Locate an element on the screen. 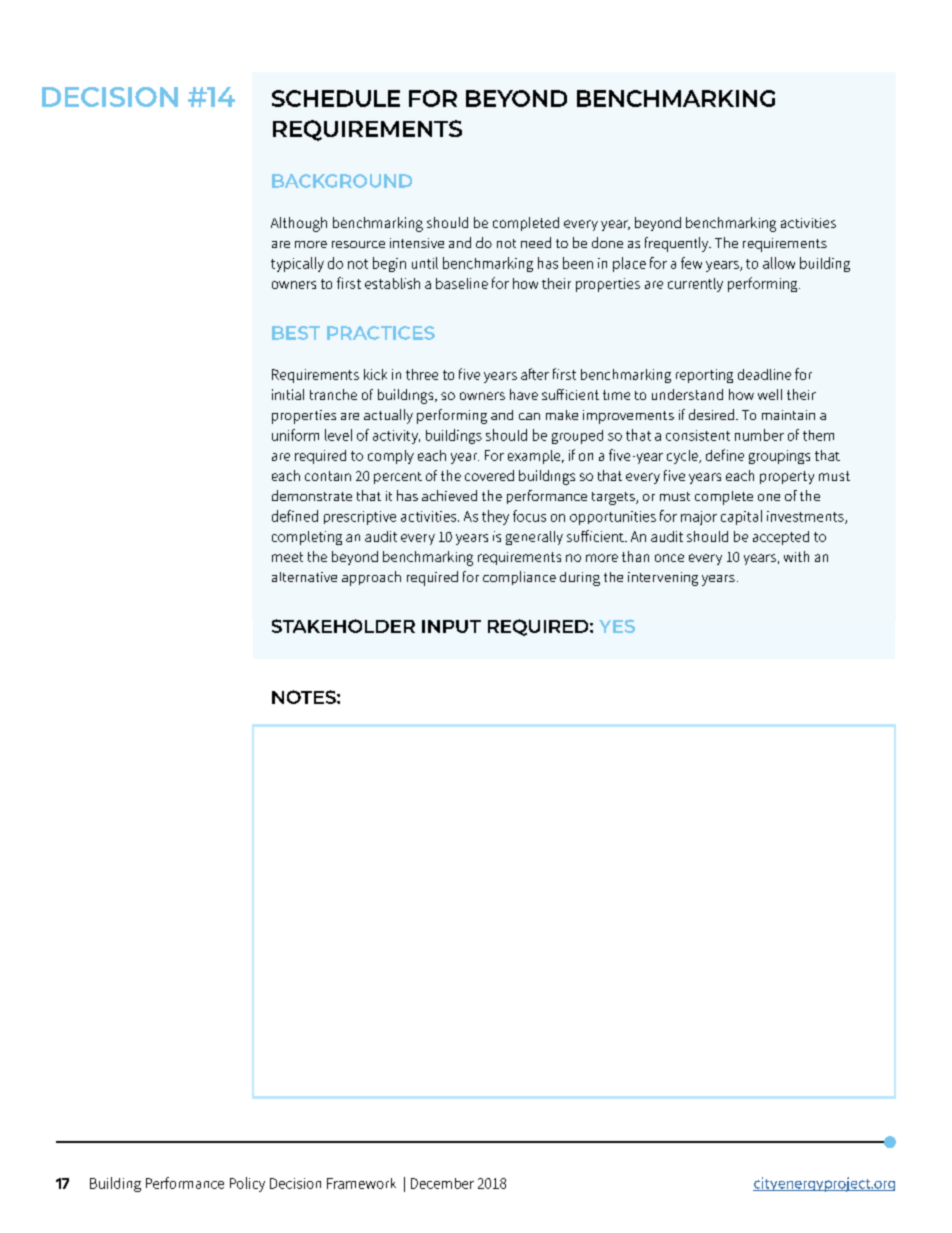 Image resolution: width=952 pixels, height=1233 pixels. December is located at coordinates (442, 1183).
